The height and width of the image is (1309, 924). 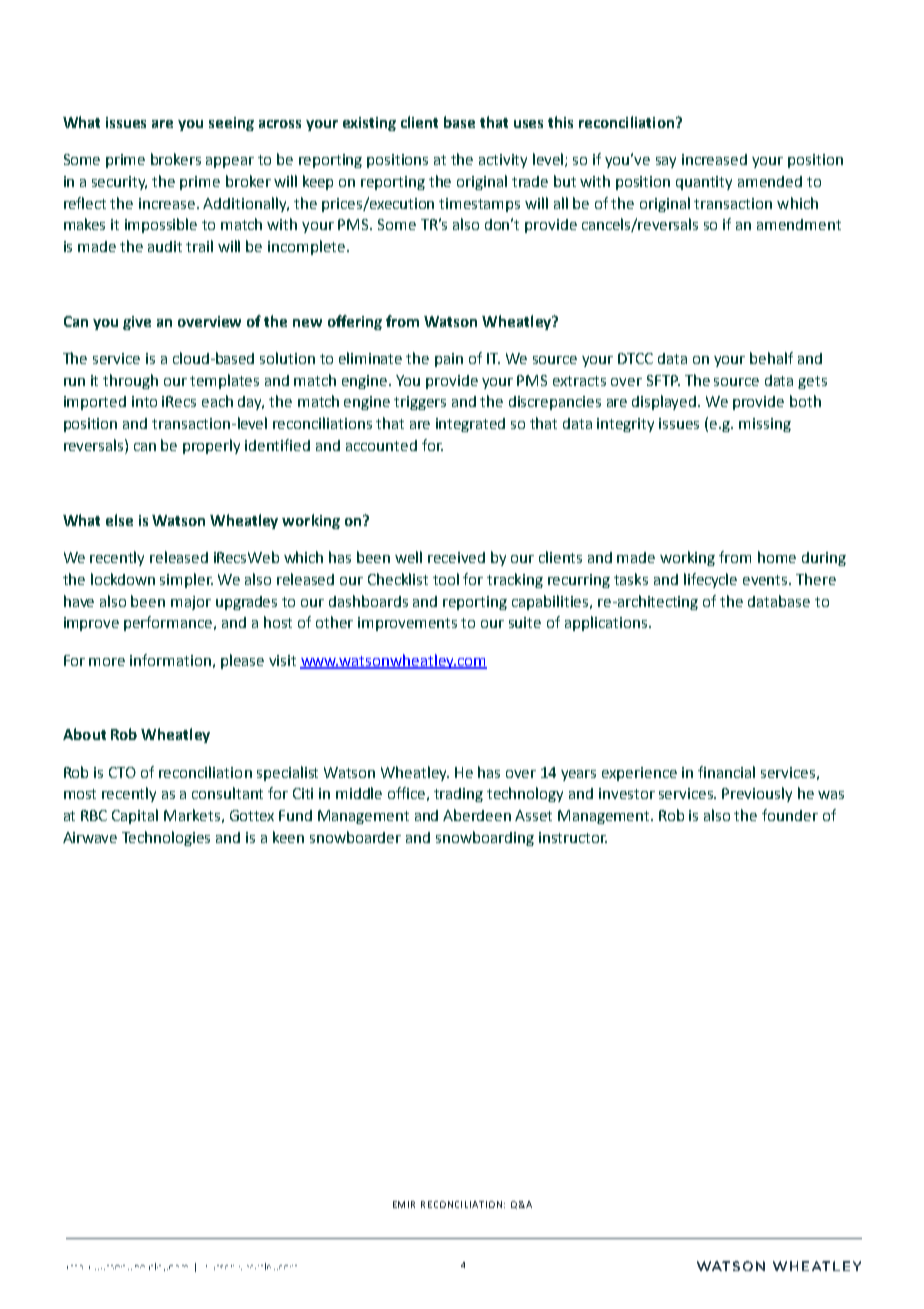 I want to click on else, so click(x=119, y=520).
